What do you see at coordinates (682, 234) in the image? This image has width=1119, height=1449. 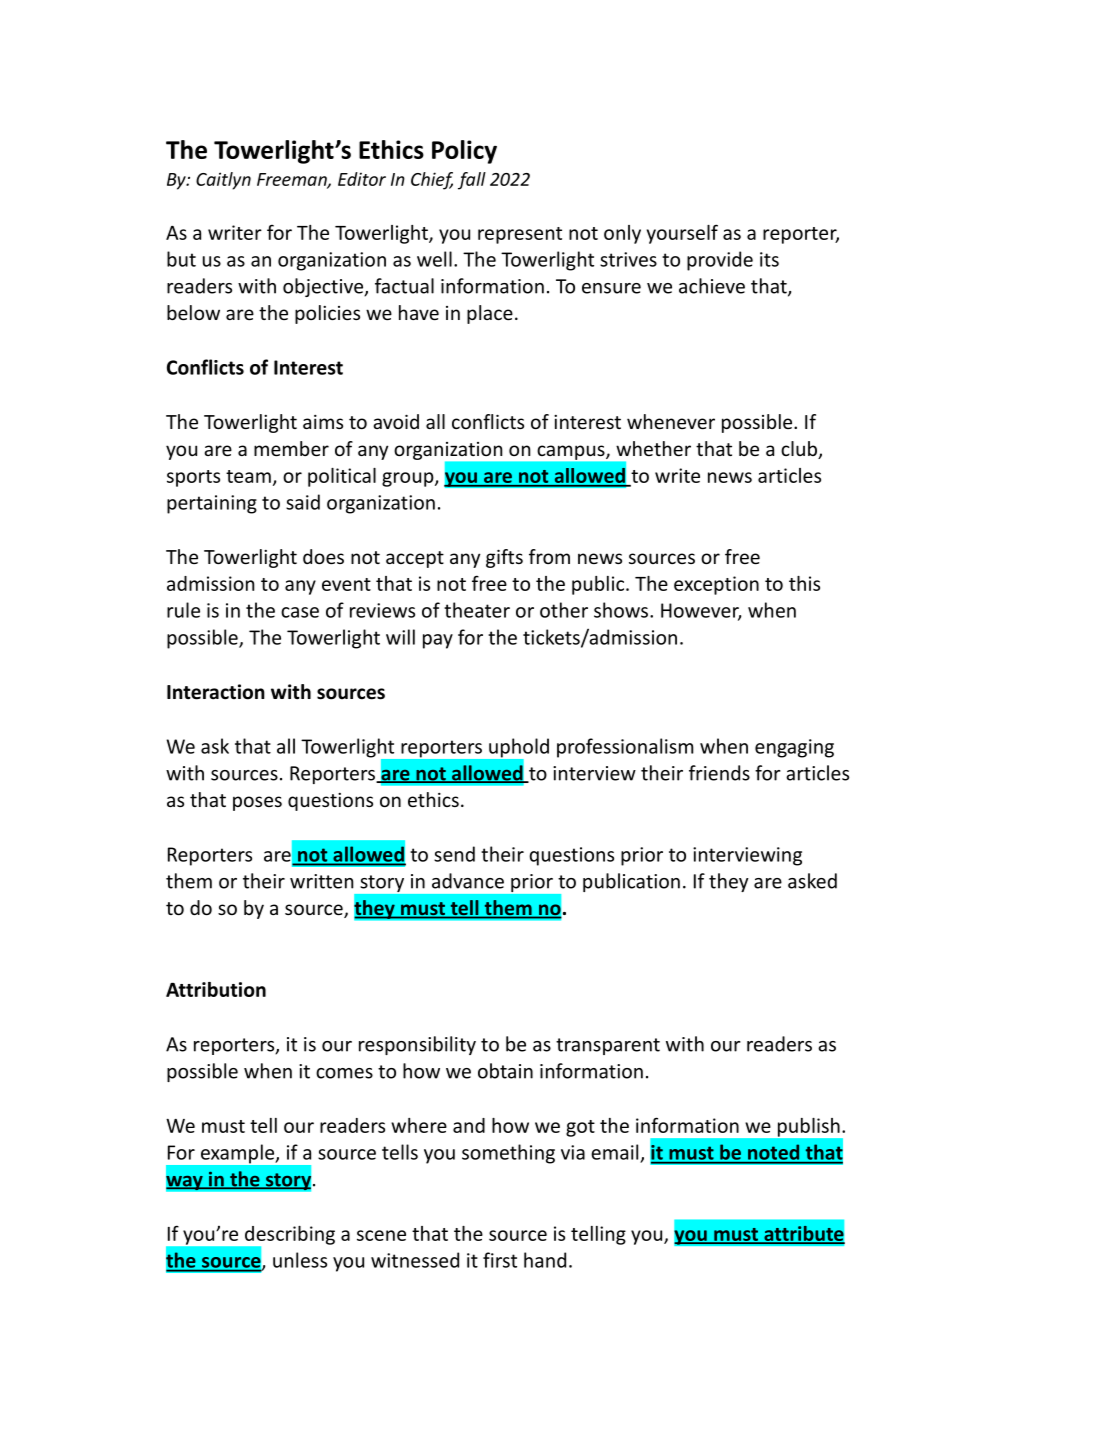 I see `yourself` at bounding box center [682, 234].
